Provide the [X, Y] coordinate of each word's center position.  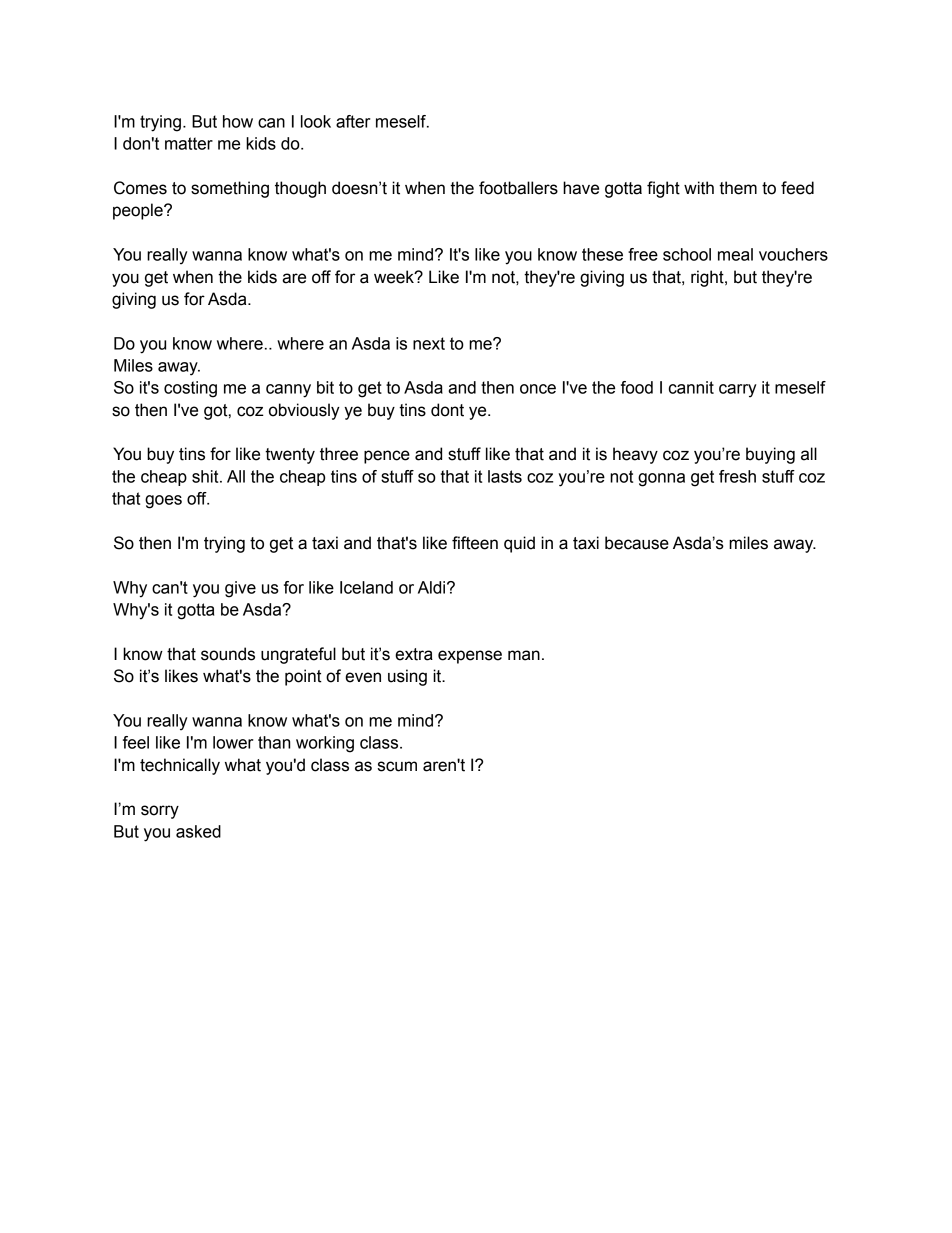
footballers [518, 188]
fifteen [475, 543]
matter [189, 143]
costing [190, 389]
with [699, 188]
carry [738, 391]
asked [198, 831]
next [429, 343]
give [240, 589]
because [637, 543]
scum [397, 766]
